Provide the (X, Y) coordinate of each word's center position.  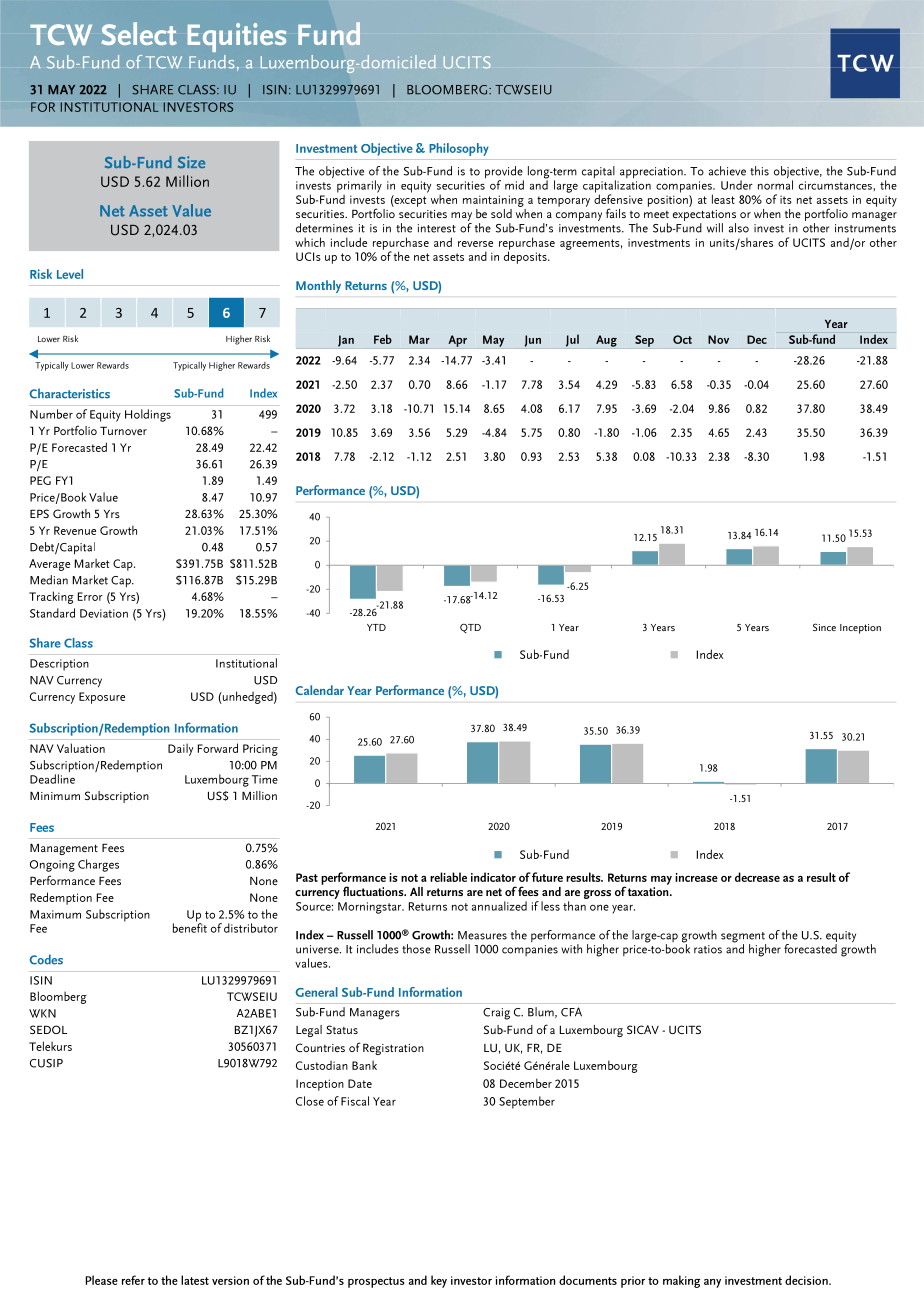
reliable (448, 877)
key (439, 1281)
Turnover (123, 430)
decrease (757, 877)
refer (133, 1280)
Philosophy (459, 149)
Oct (682, 339)
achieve (727, 171)
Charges (98, 865)
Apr (456, 342)
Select (139, 33)
